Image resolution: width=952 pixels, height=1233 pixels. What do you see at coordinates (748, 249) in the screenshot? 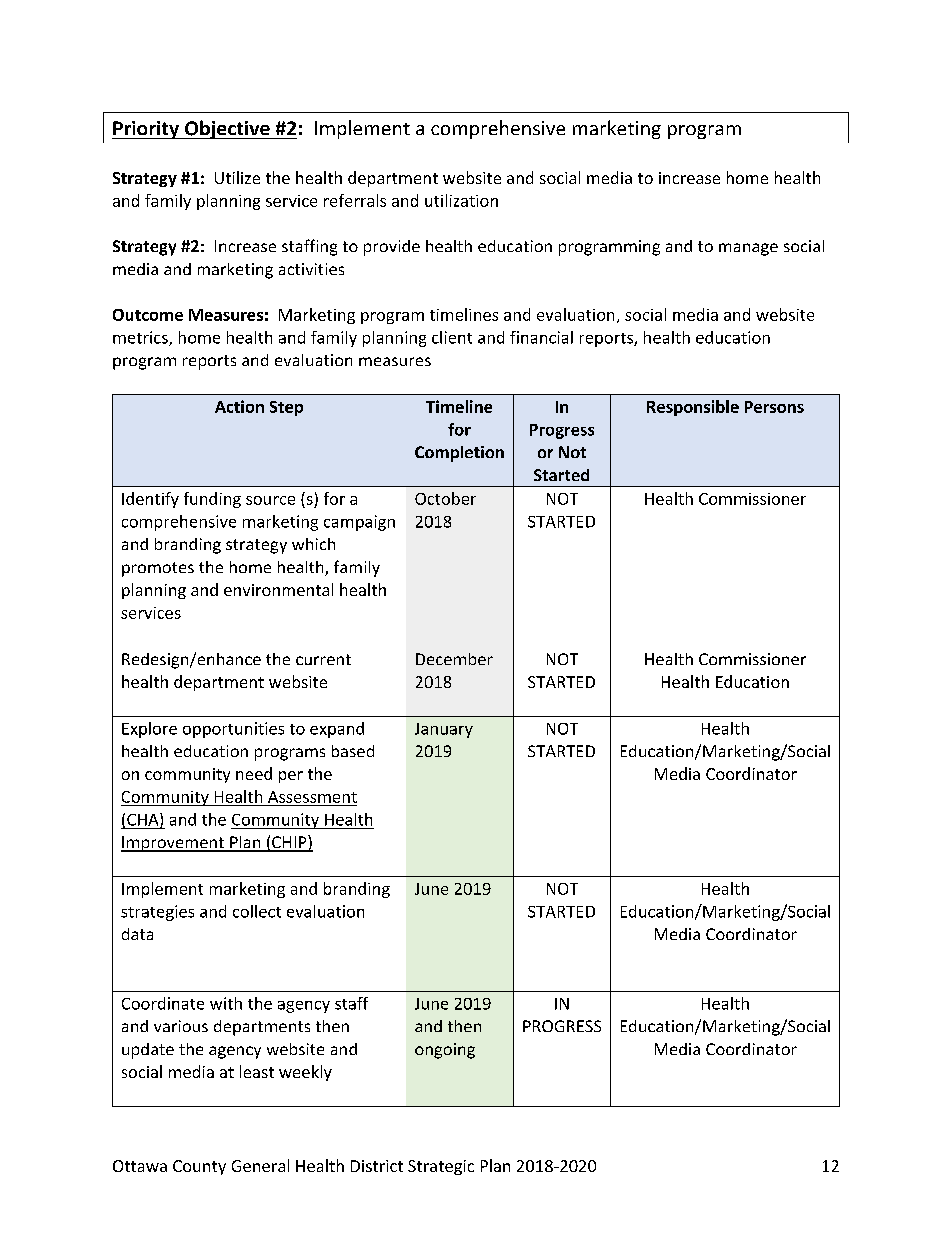
I see `manage` at bounding box center [748, 249].
